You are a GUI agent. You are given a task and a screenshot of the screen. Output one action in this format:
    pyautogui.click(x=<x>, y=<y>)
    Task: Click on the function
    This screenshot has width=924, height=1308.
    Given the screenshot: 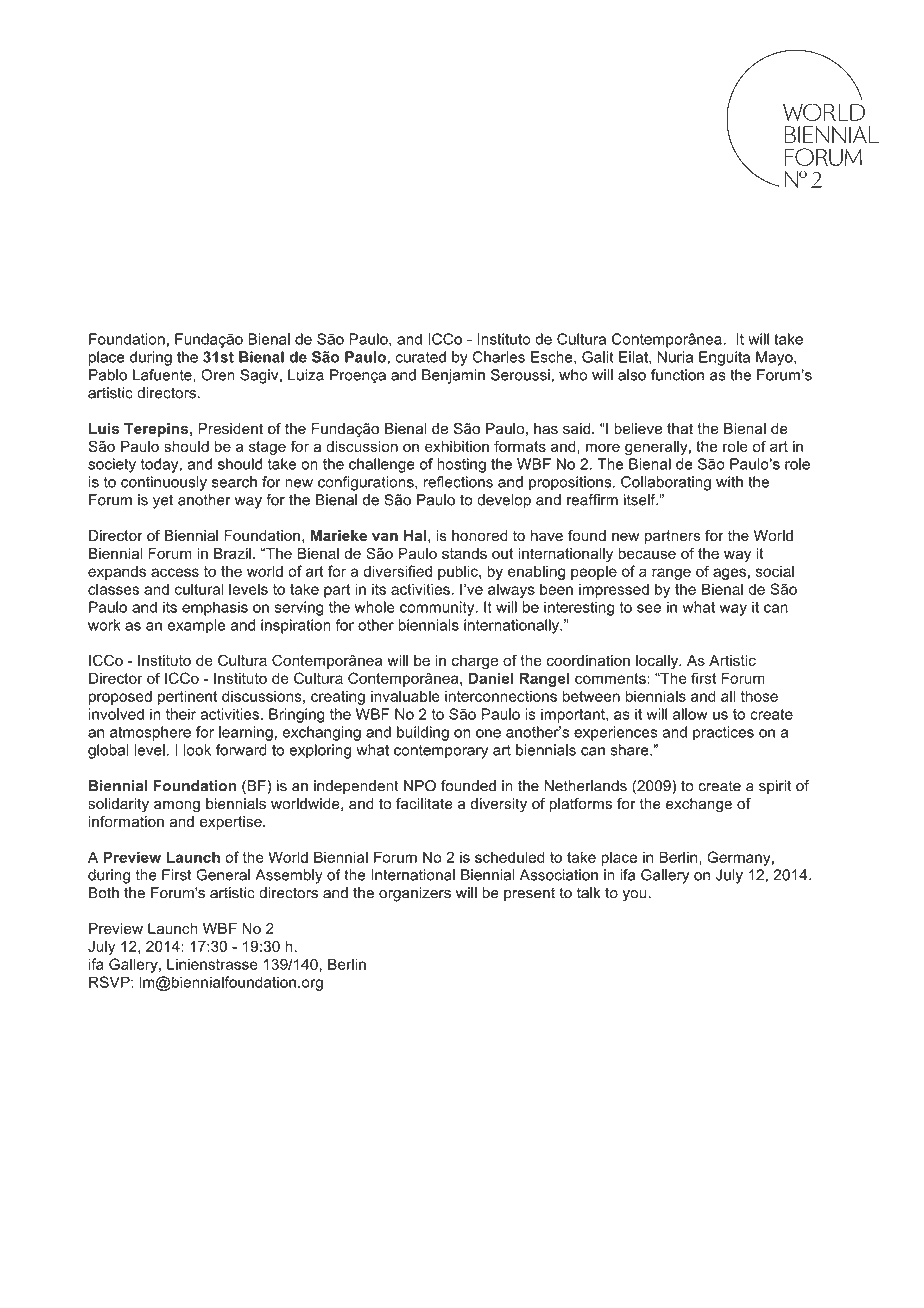 What is the action you would take?
    pyautogui.click(x=677, y=375)
